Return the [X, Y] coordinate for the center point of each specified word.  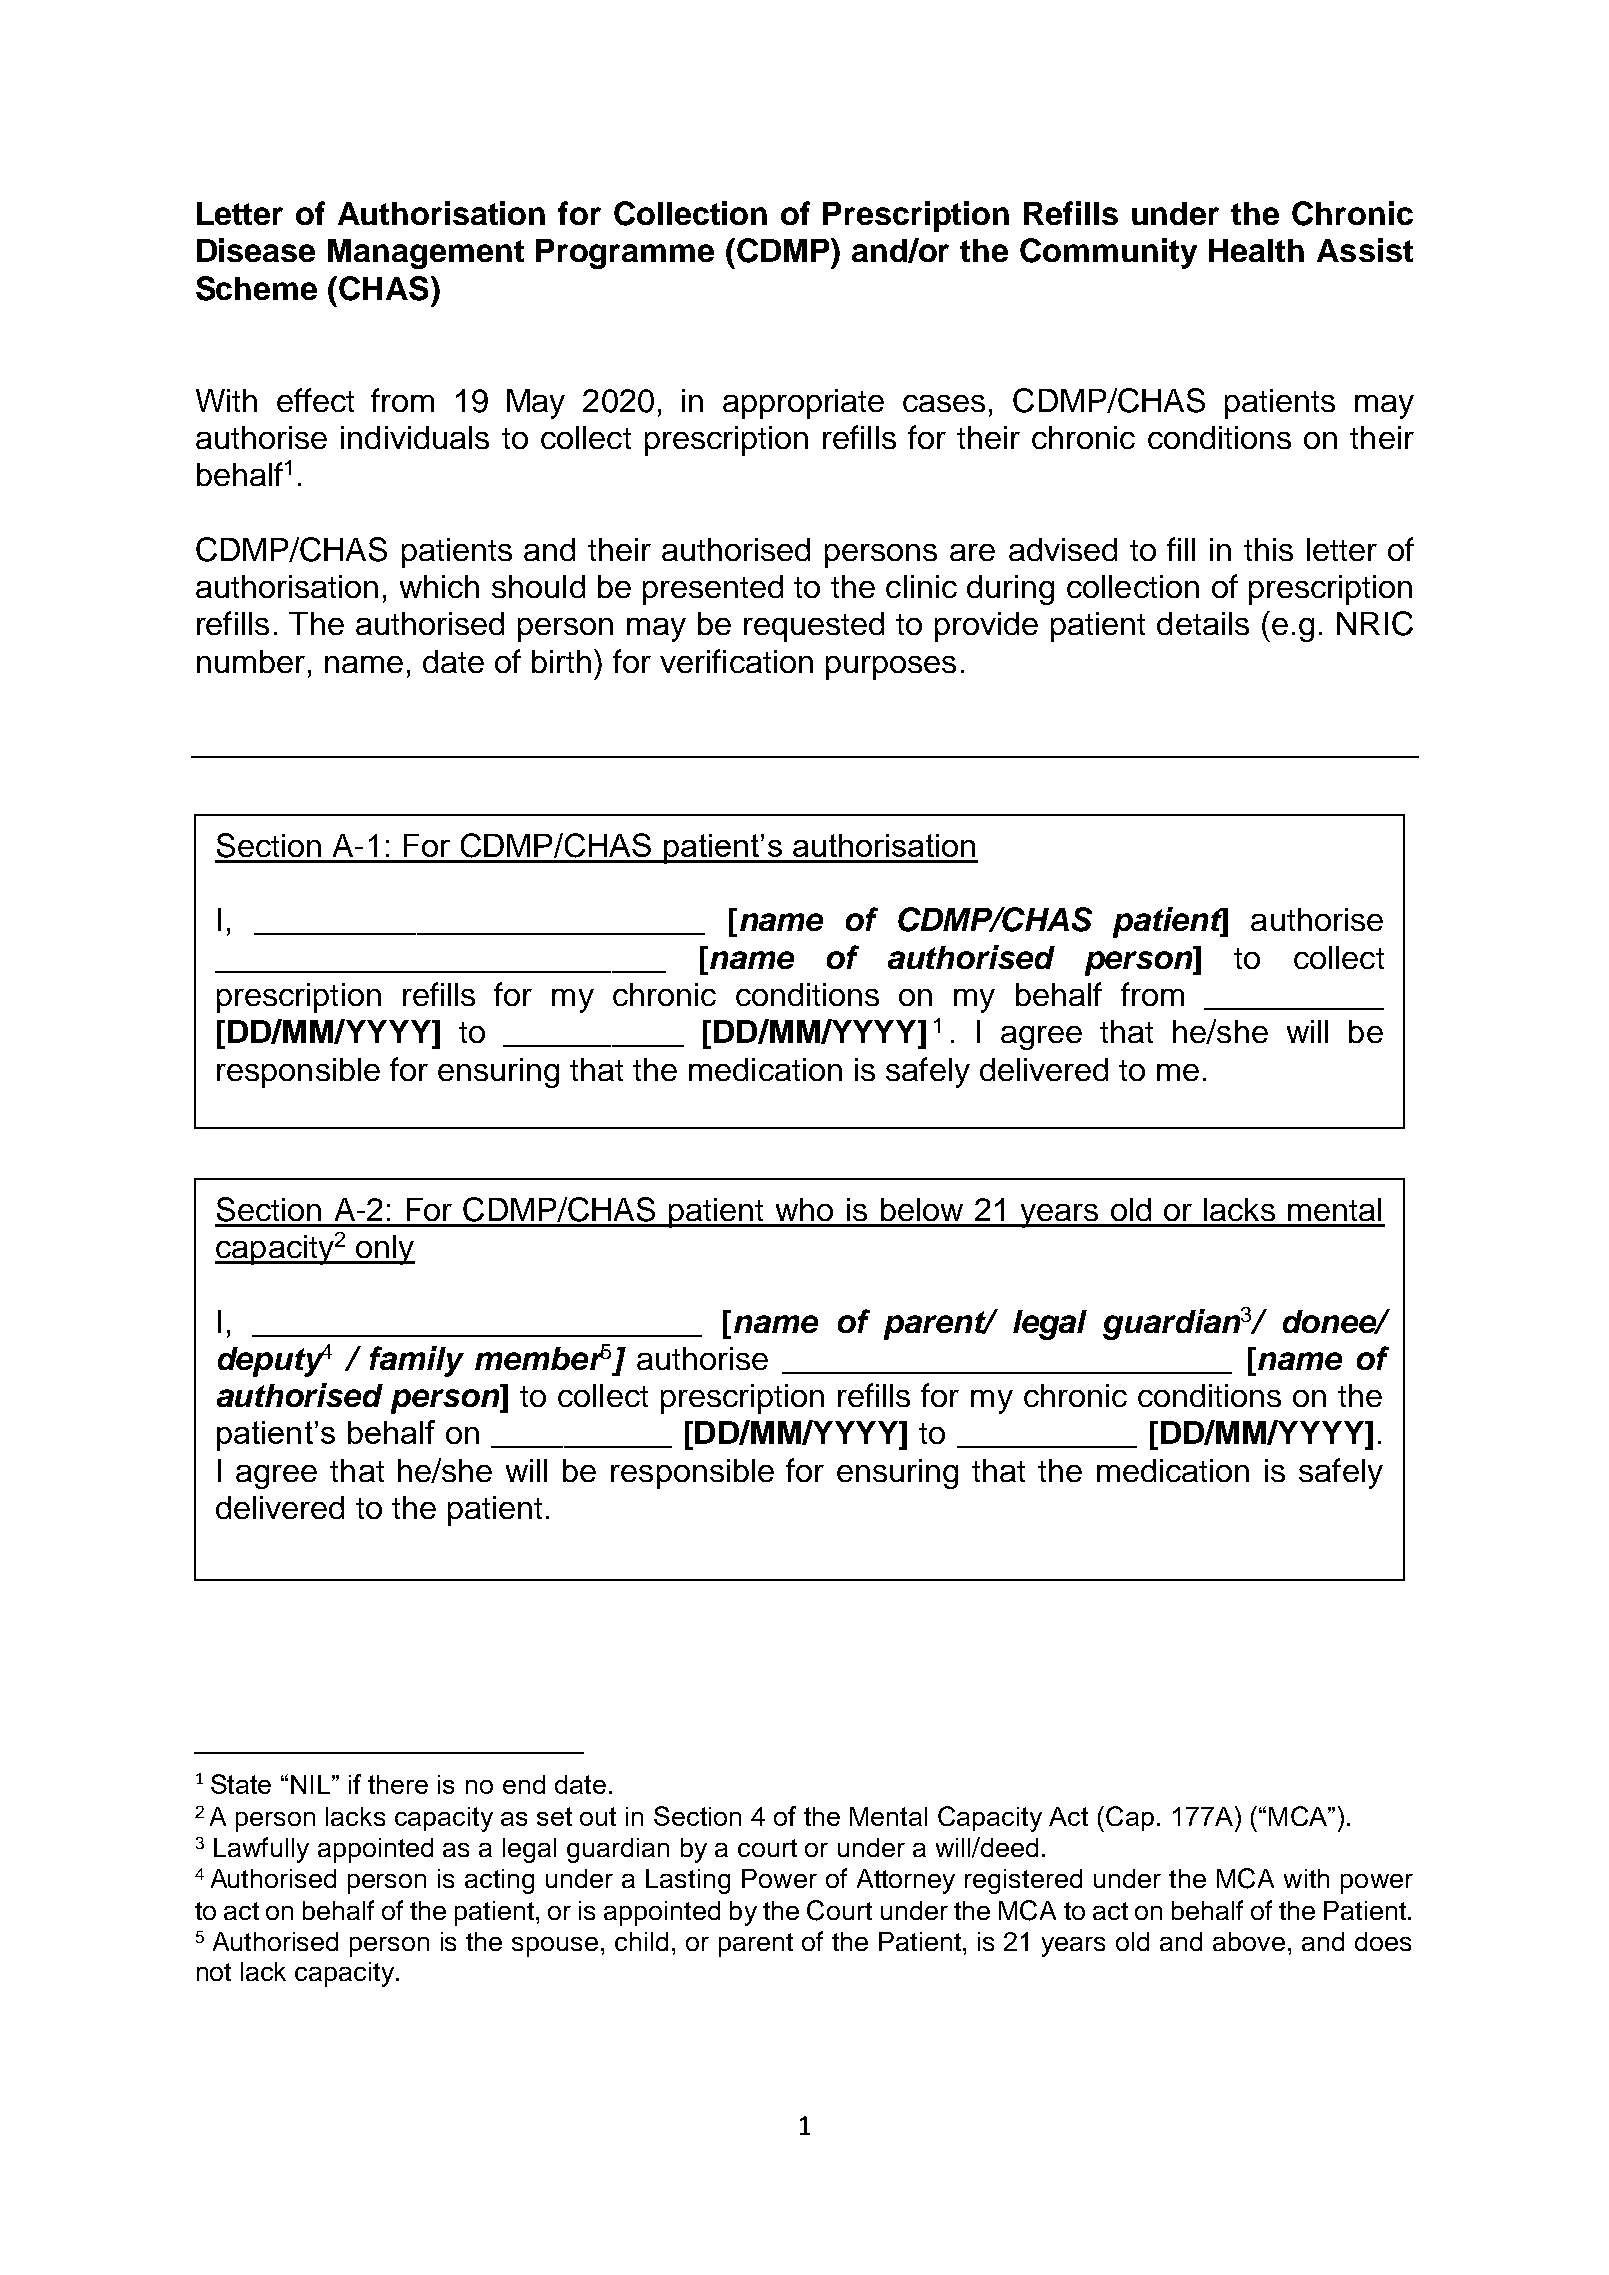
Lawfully [261, 1850]
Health [1256, 250]
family [417, 1361]
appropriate [803, 404]
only [384, 1250]
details [1203, 623]
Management [426, 254]
